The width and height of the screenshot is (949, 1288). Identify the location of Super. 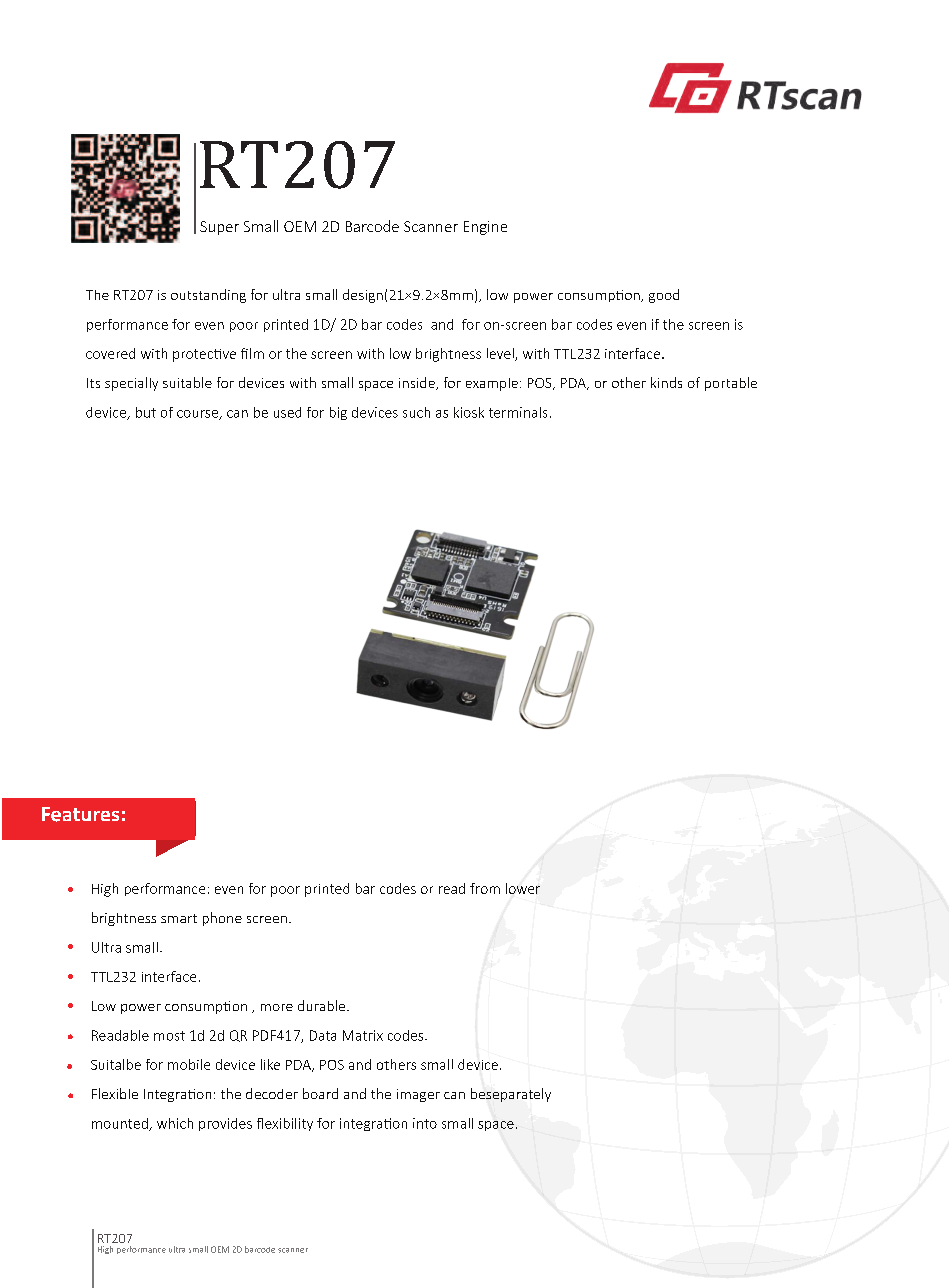
(219, 228).
